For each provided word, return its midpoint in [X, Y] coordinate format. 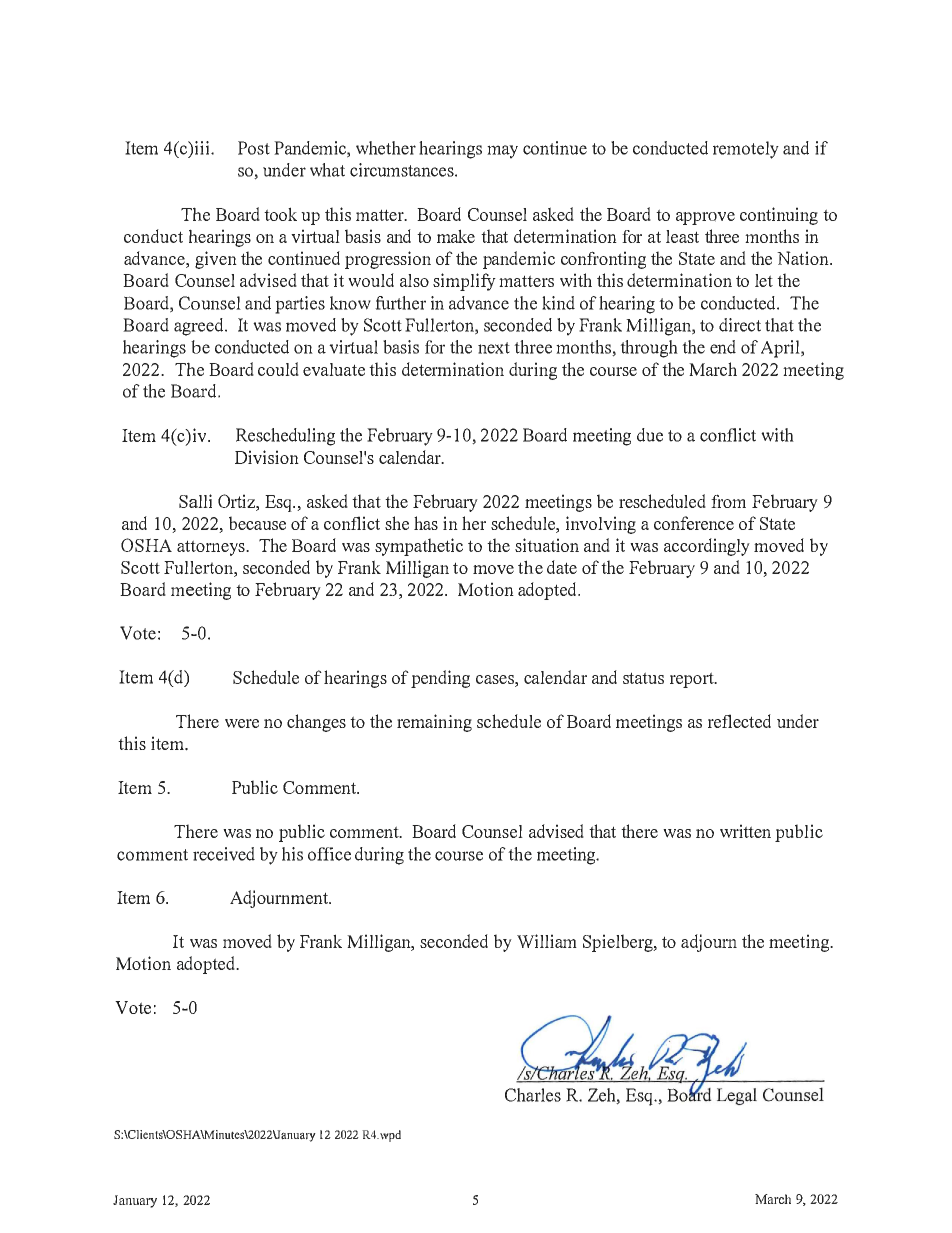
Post [254, 148]
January [135, 1201]
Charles [533, 1095]
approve [705, 218]
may [502, 152]
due [650, 435]
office [329, 854]
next [494, 348]
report [693, 680]
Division [267, 457]
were [242, 723]
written [745, 831]
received [224, 854]
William [547, 941]
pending [440, 679]
